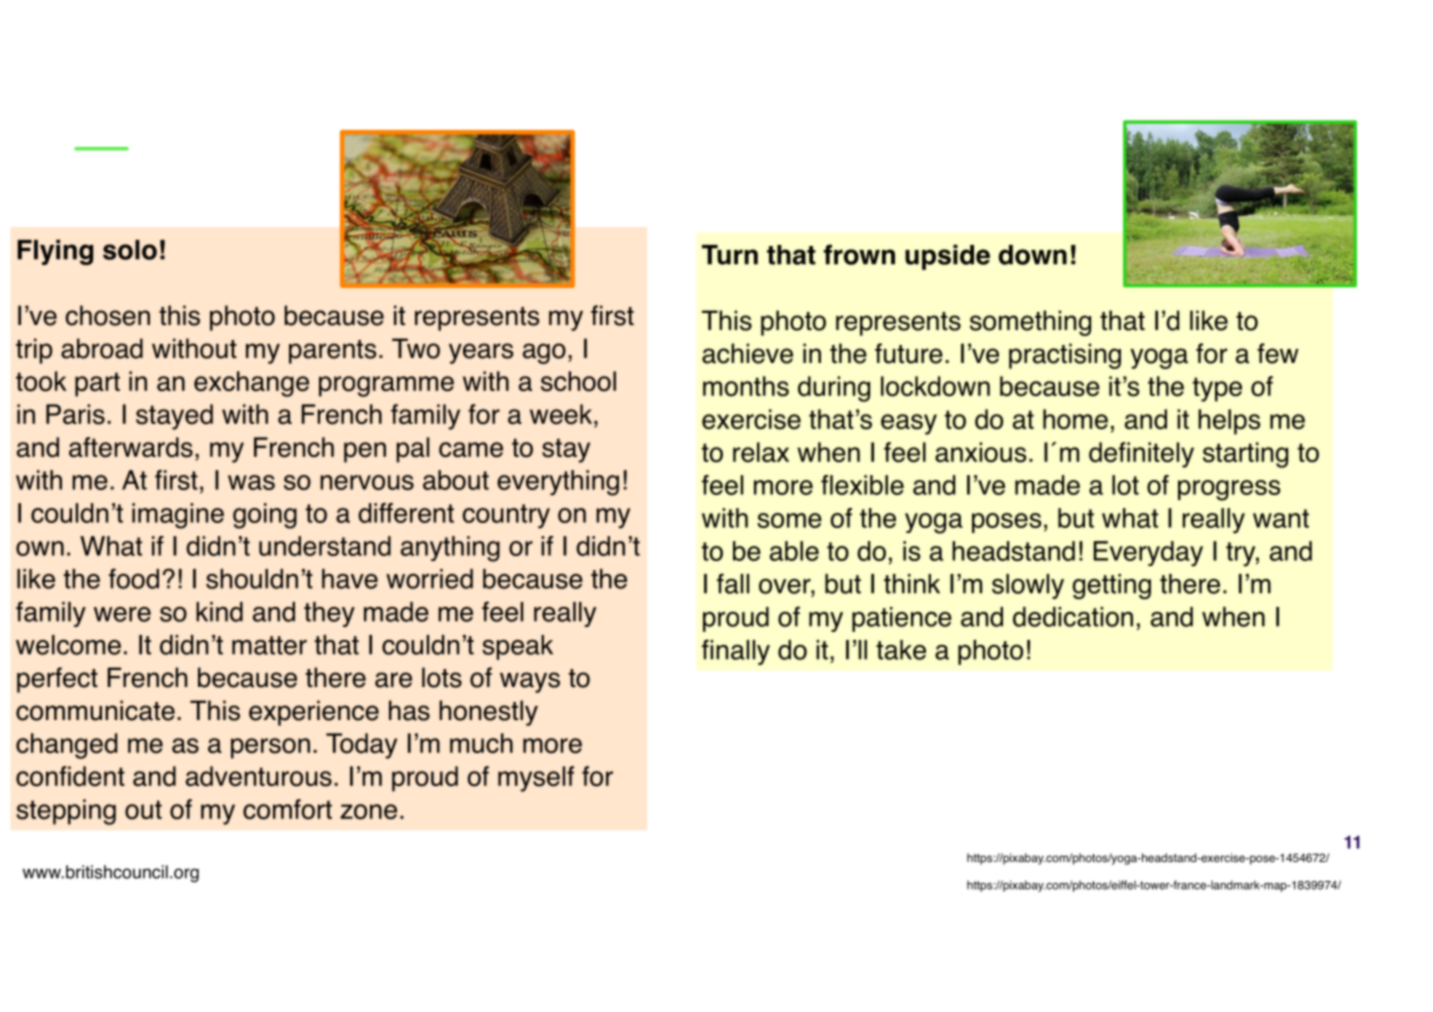 The height and width of the page is (1012, 1433). Describe the element at coordinates (259, 776) in the page. I see `adventurous` at that location.
